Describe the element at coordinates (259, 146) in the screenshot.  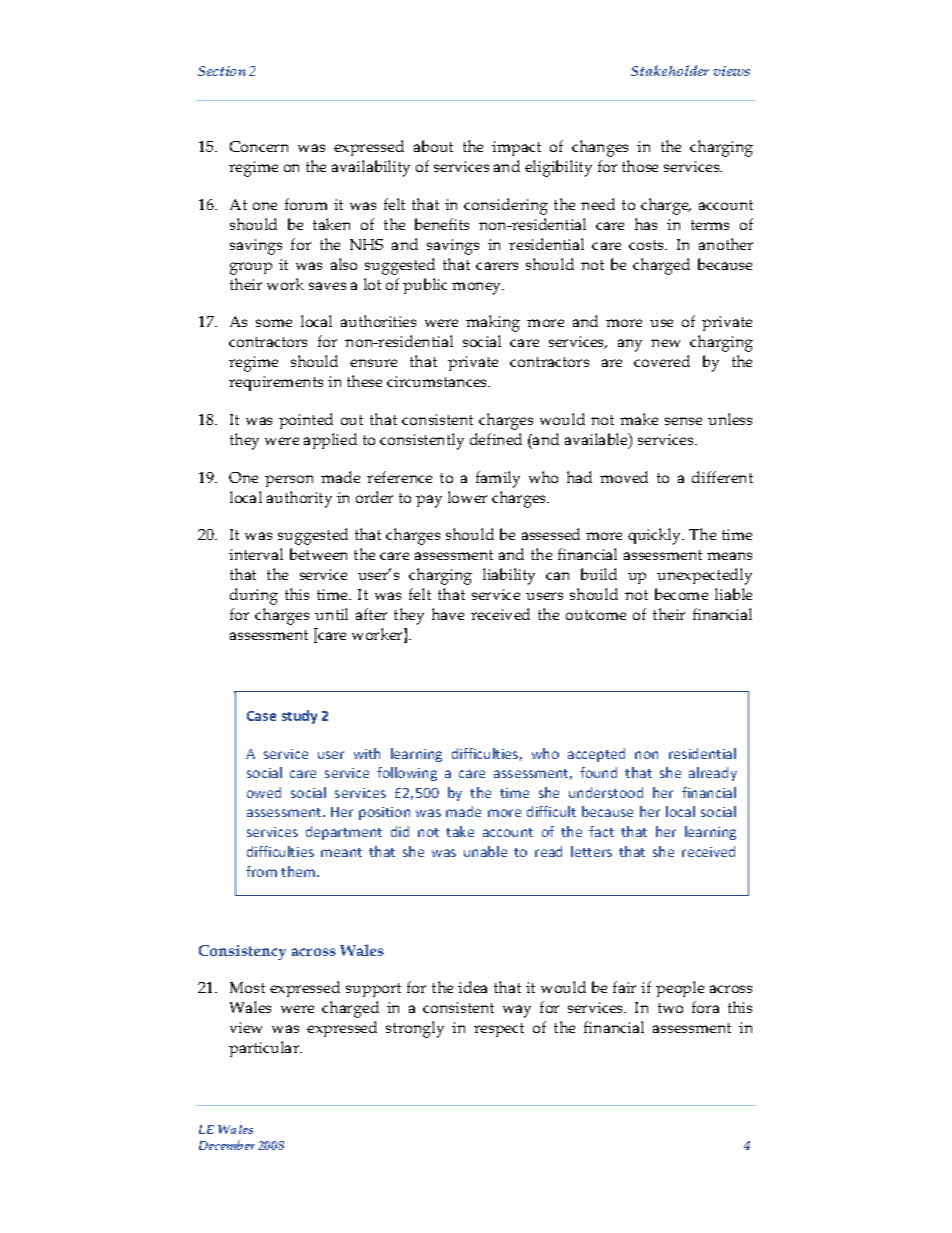
I see `Concern` at that location.
